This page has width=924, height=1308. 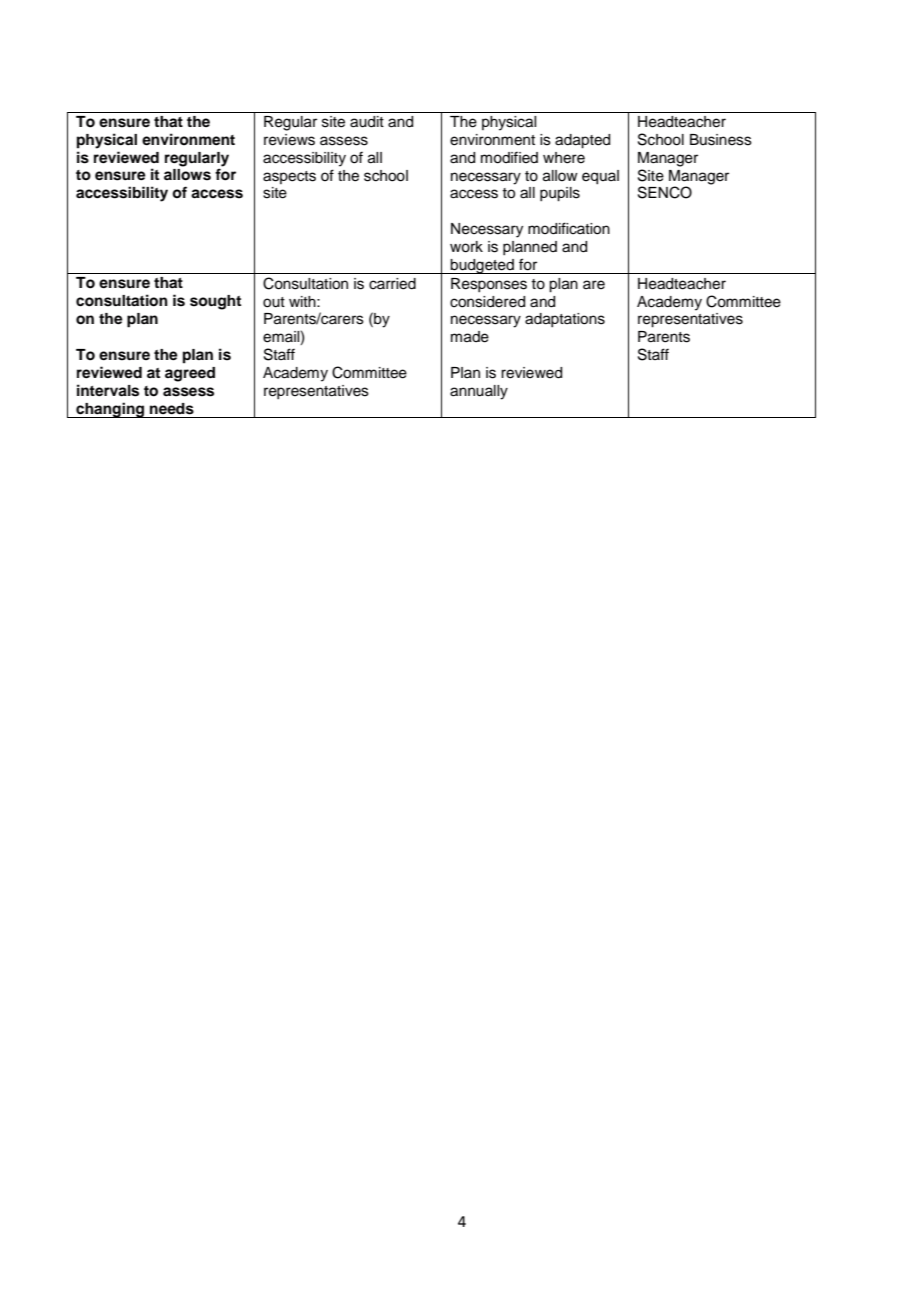 I want to click on sought, so click(x=215, y=302).
